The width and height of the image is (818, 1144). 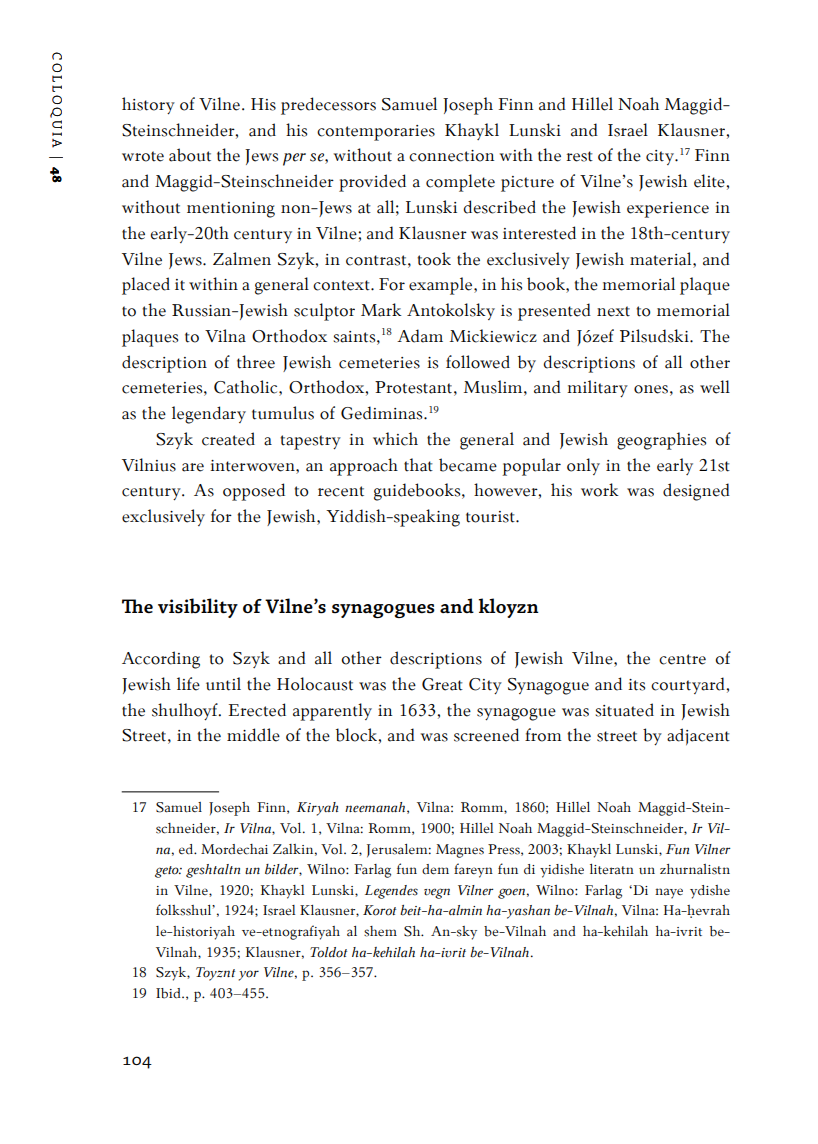 I want to click on elite, so click(x=710, y=181).
